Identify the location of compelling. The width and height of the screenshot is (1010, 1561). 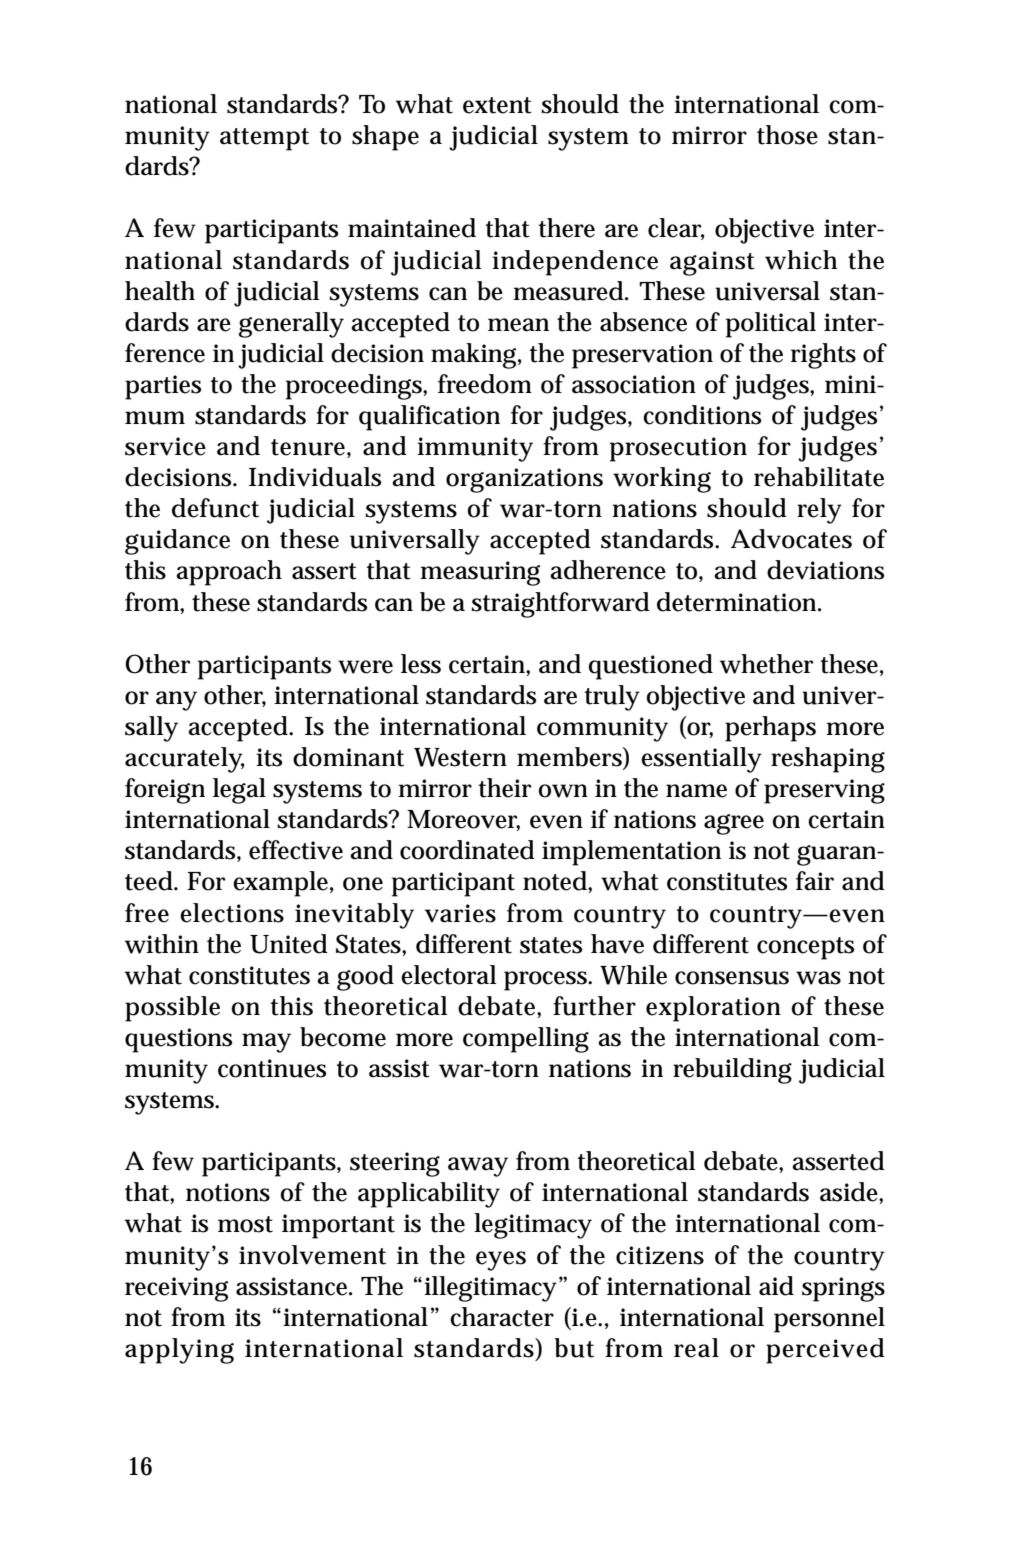
(526, 1040).
